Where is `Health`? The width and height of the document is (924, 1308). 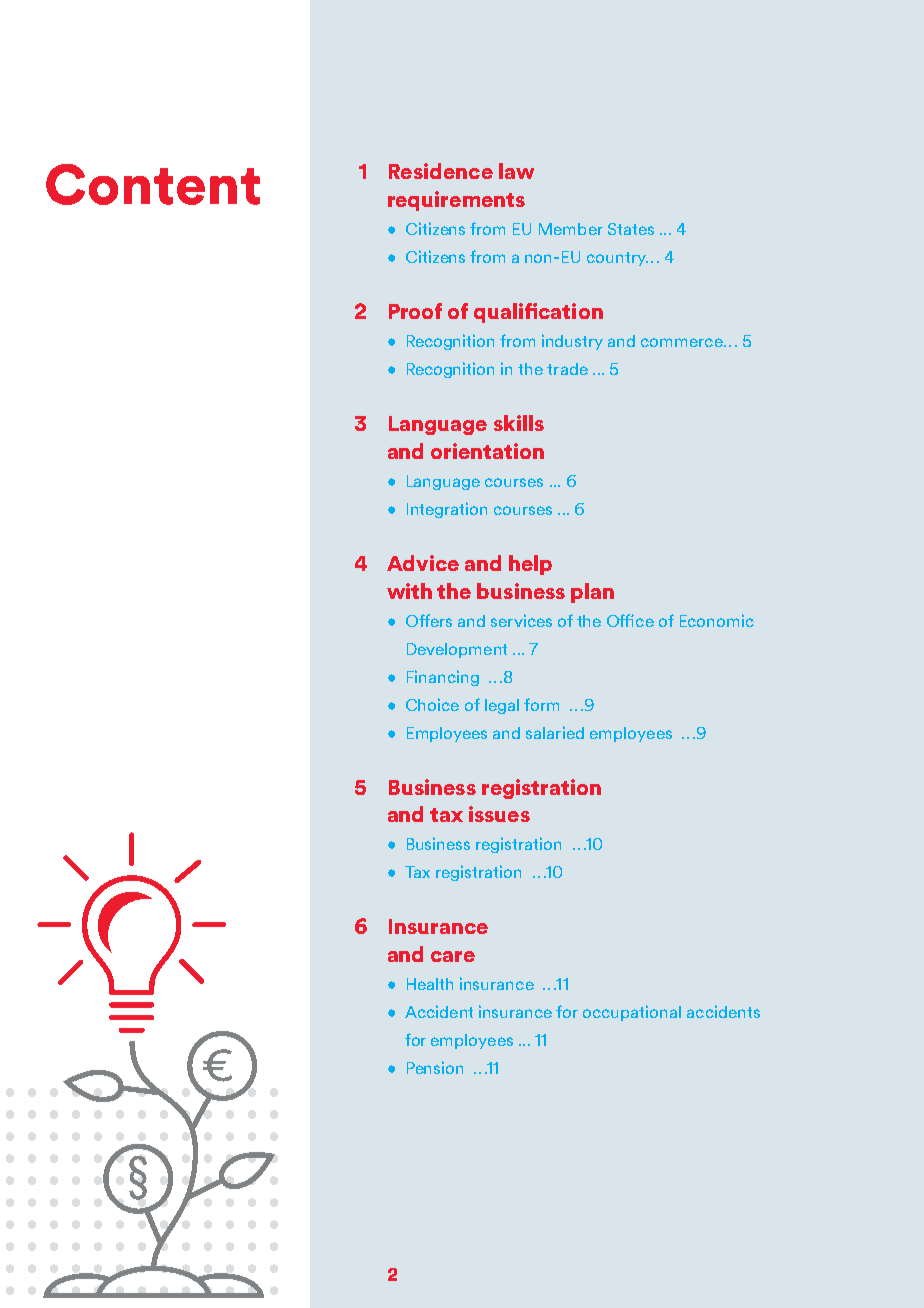
Health is located at coordinates (430, 984).
